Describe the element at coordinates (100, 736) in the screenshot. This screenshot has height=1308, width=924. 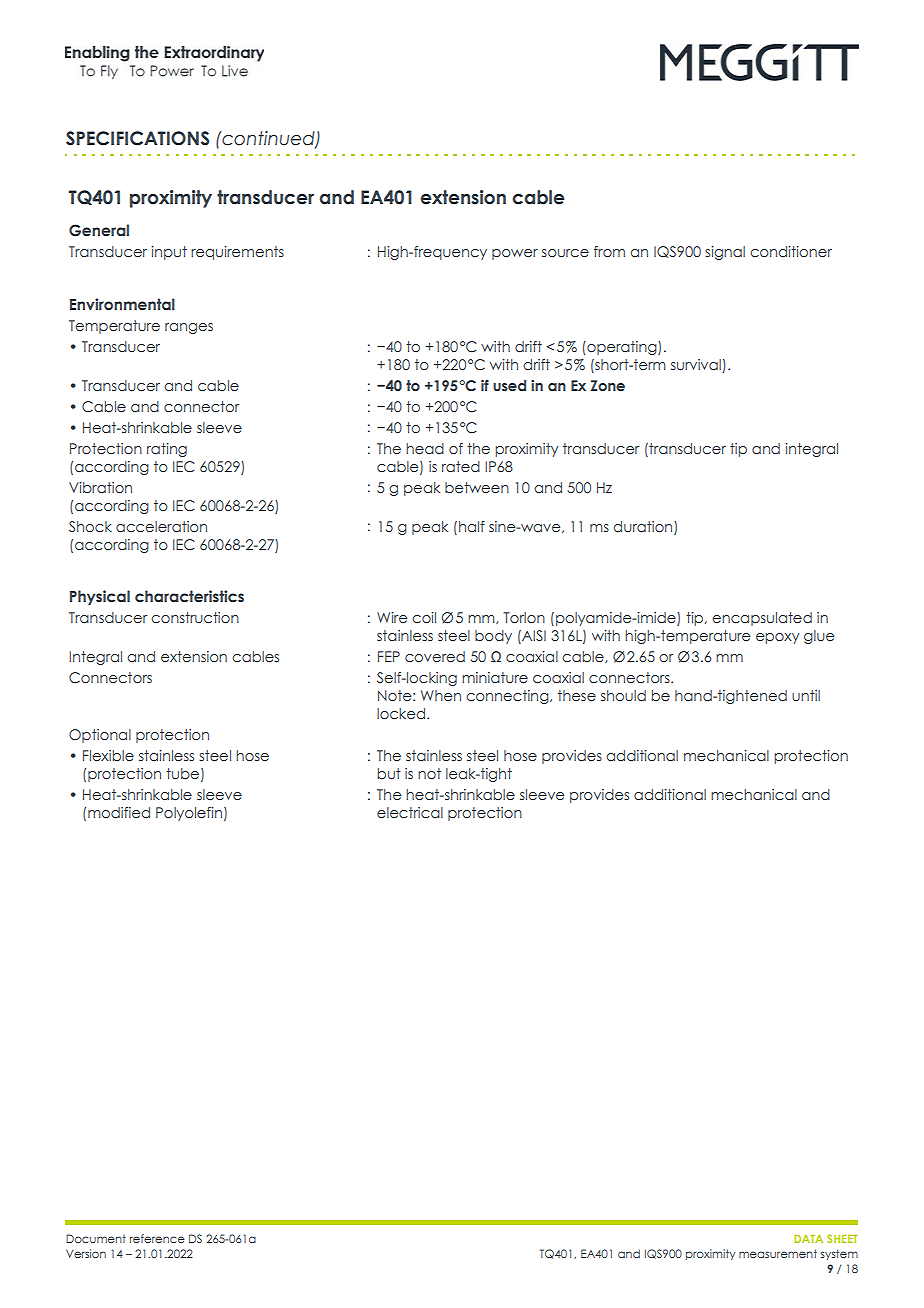
I see `Optional` at that location.
